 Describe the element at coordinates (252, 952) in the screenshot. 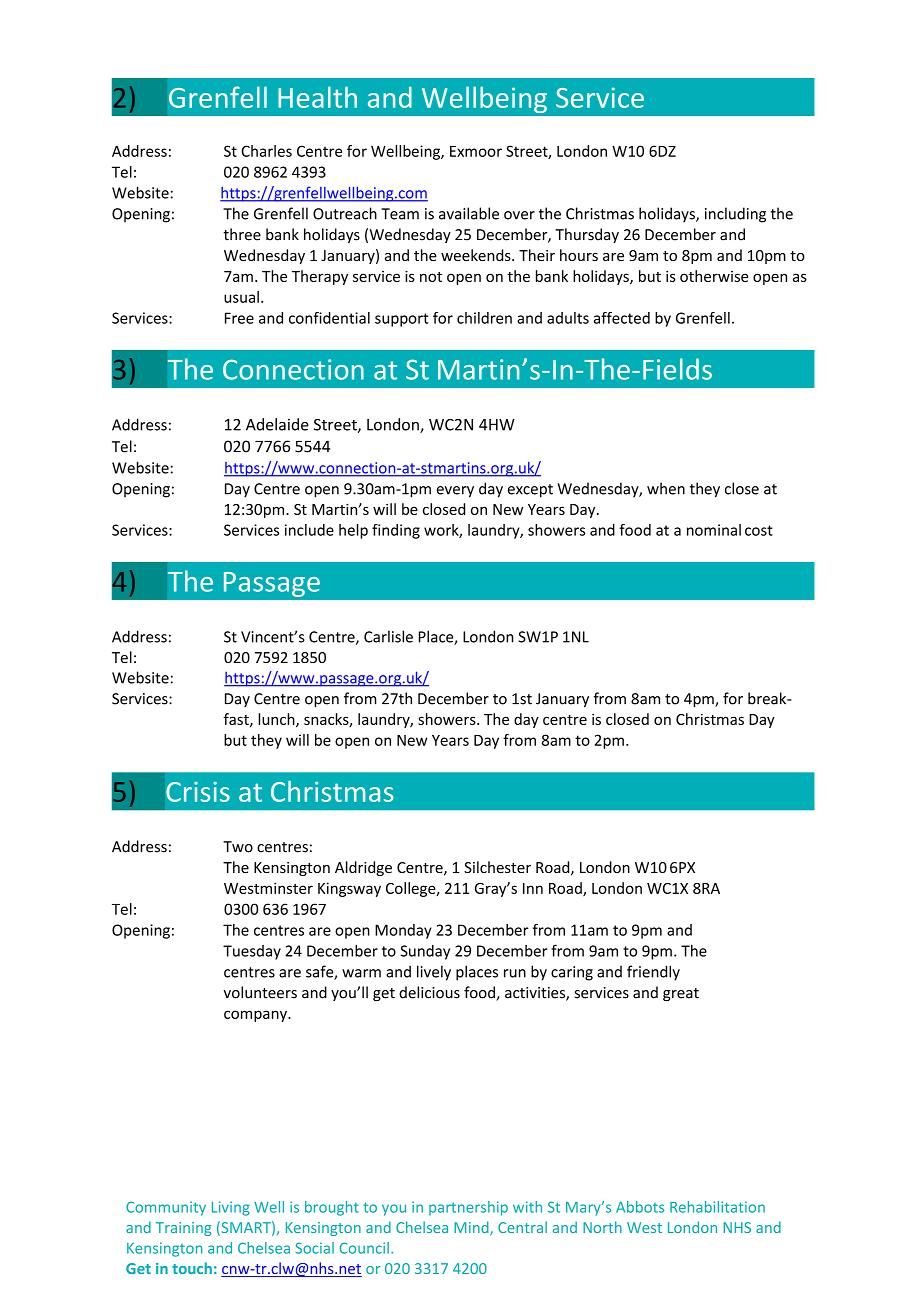

I see `Tuesday` at that location.
